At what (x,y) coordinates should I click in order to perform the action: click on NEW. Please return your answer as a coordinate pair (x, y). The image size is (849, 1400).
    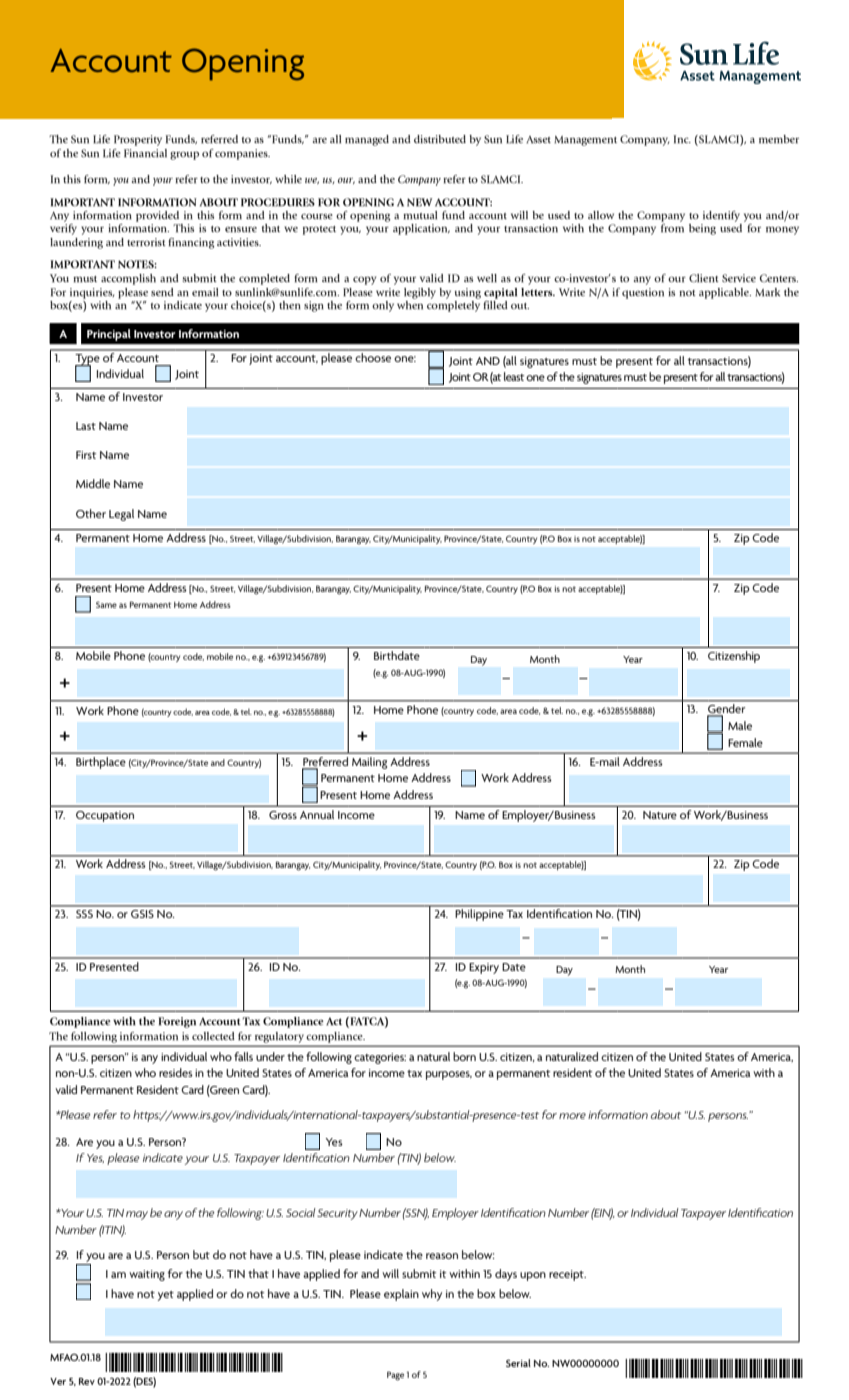
    Looking at the image, I should click on (419, 202).
